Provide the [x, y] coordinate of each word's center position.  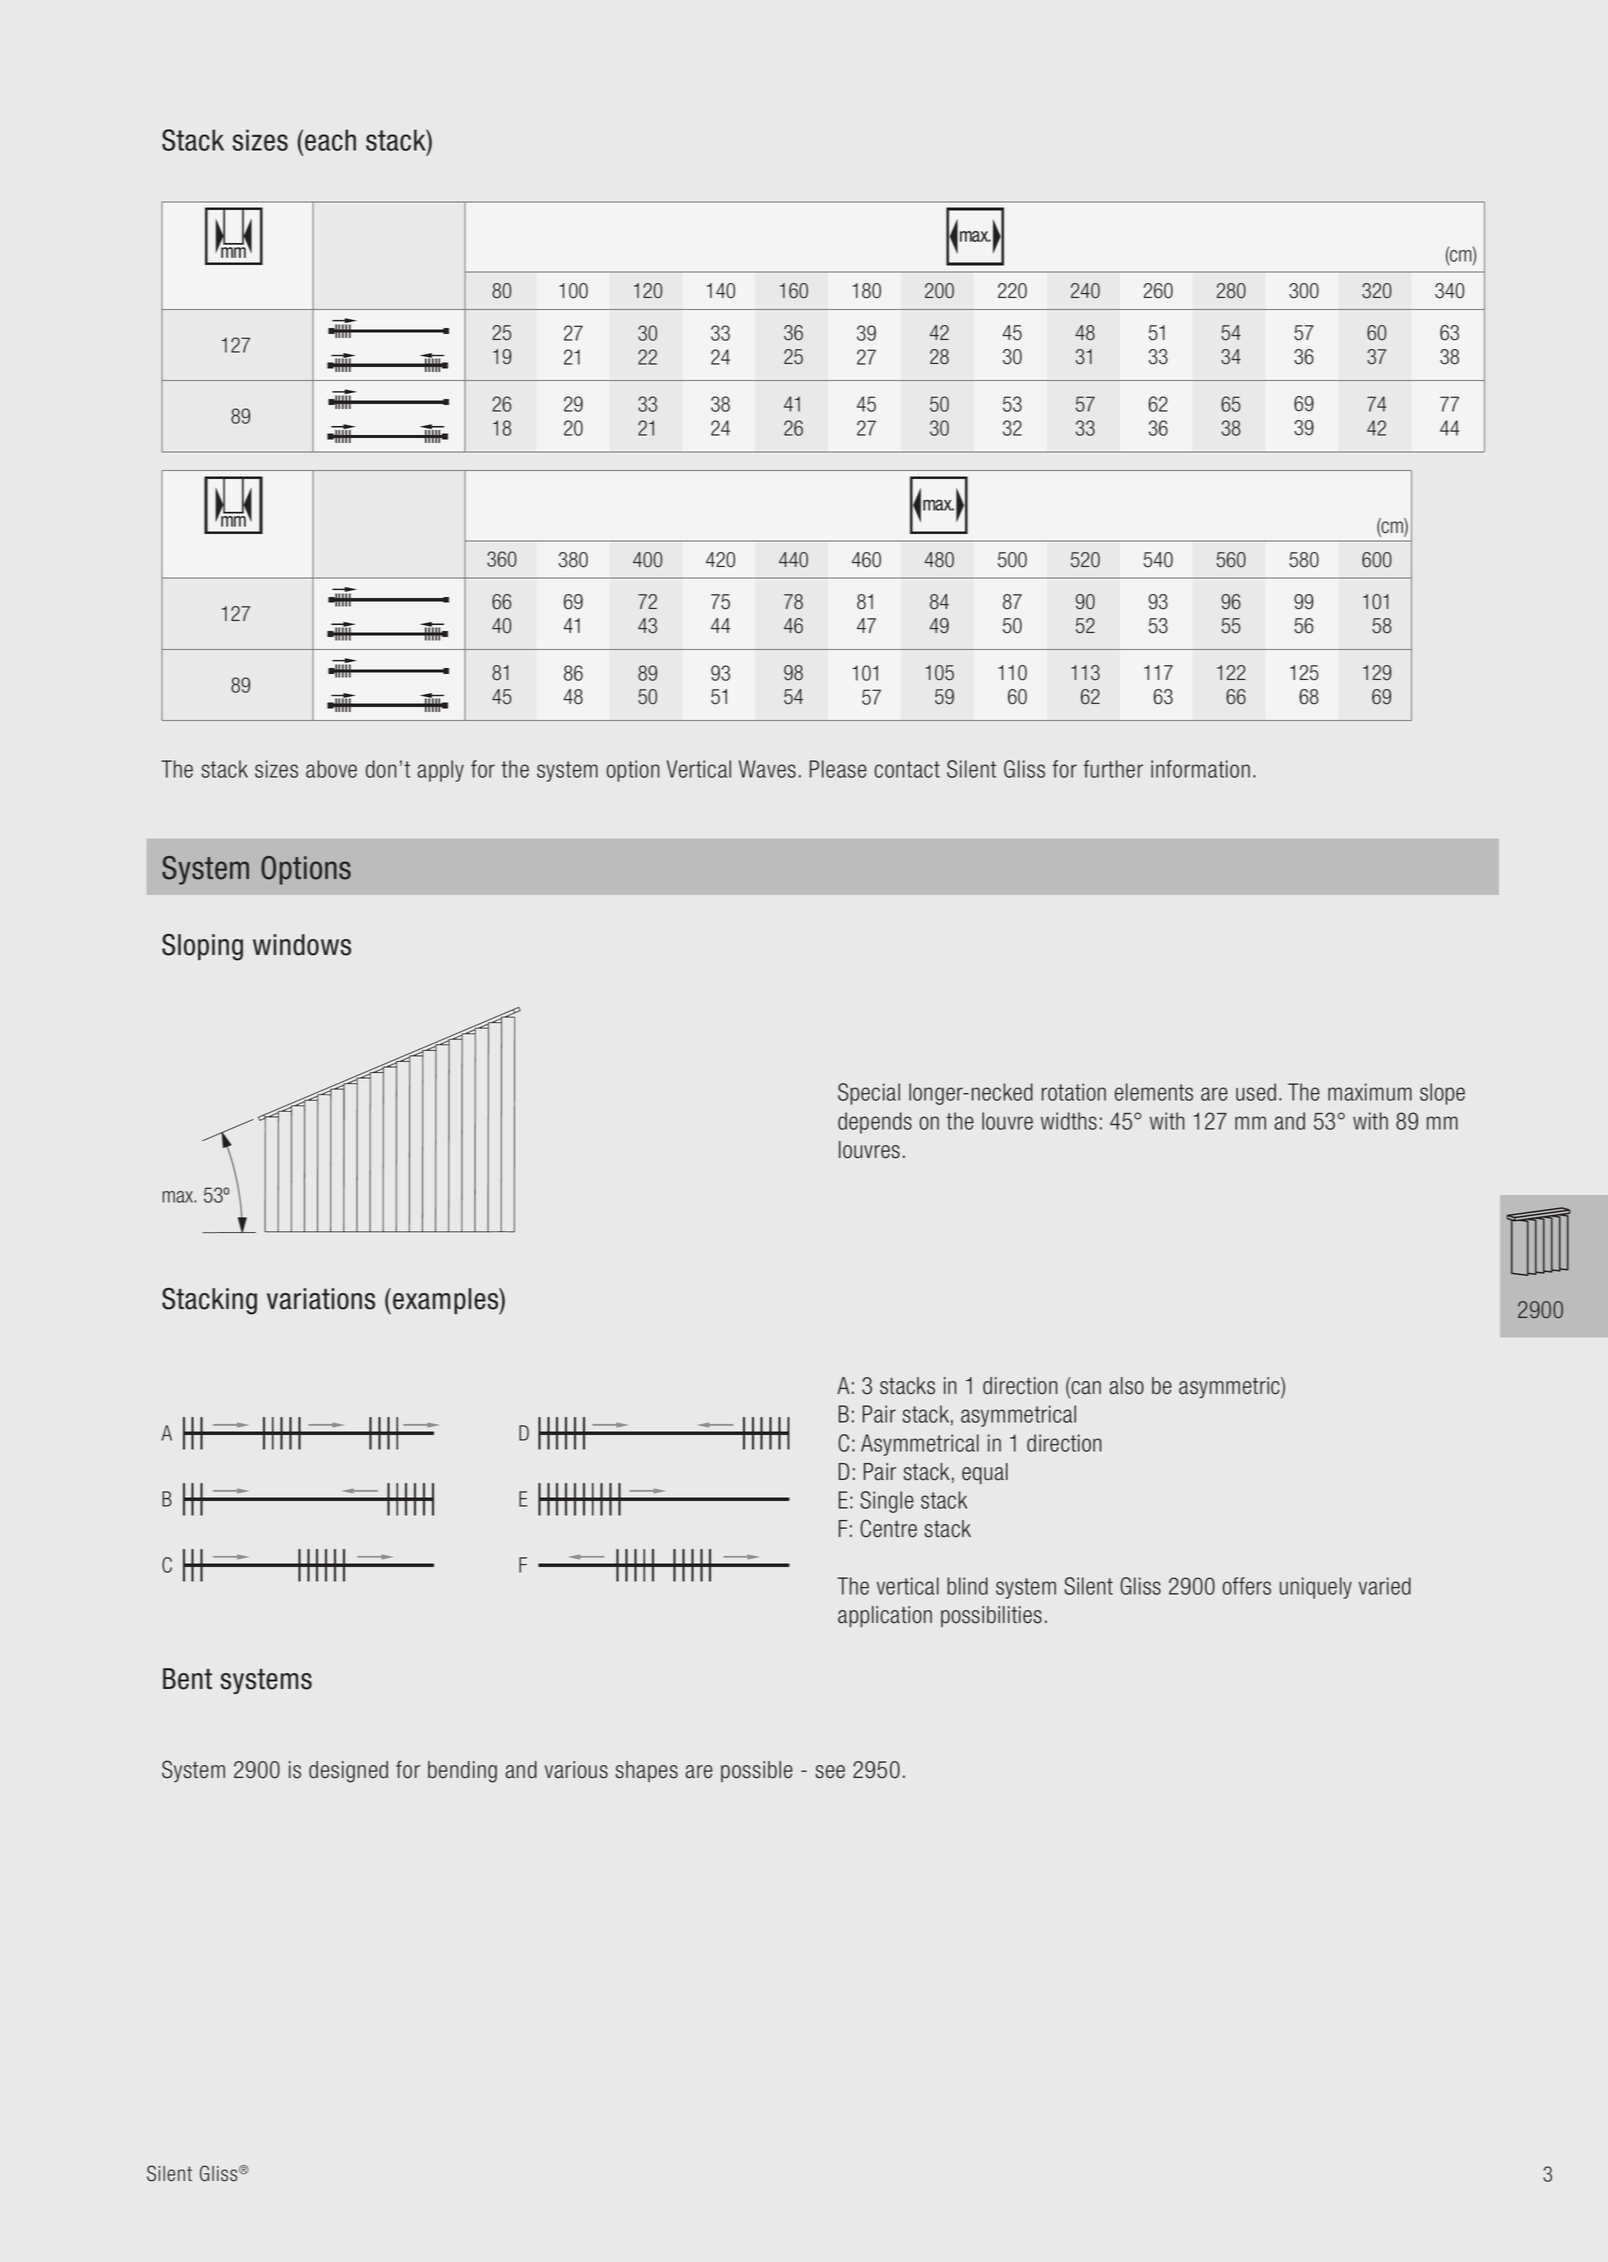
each [330, 140]
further [1113, 769]
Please [838, 769]
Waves [767, 769]
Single [887, 1502]
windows [302, 945]
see [830, 1772]
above [331, 769]
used [1256, 1092]
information [1200, 769]
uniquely [1316, 1588]
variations [321, 1299]
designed [348, 1772]
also [1126, 1386]
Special [869, 1094]
